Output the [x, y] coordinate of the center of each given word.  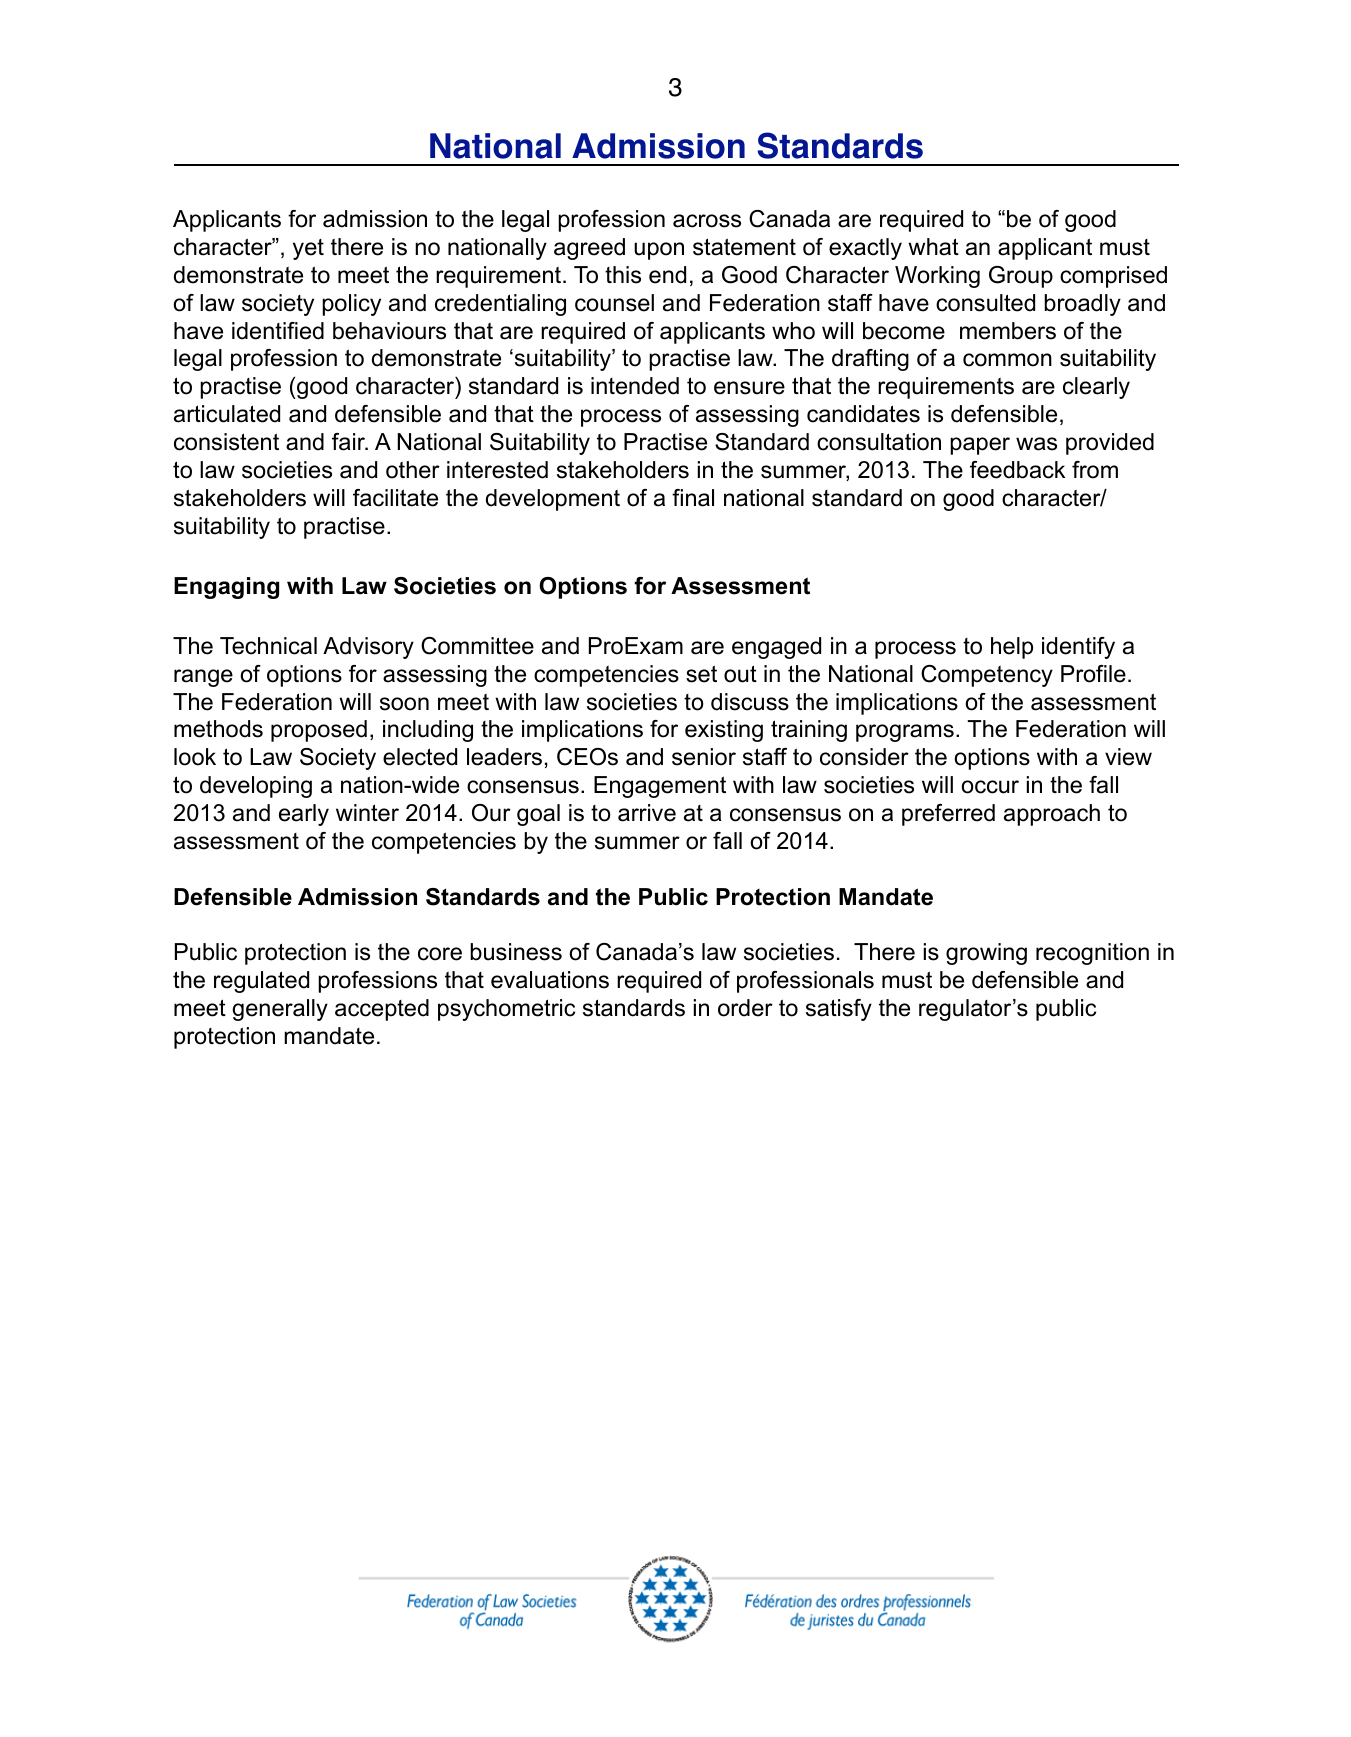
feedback [1017, 470]
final [693, 498]
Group [1021, 277]
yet [308, 249]
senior [704, 757]
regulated [261, 982]
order [745, 1008]
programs [905, 733]
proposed [319, 731]
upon [659, 251]
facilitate [395, 498]
